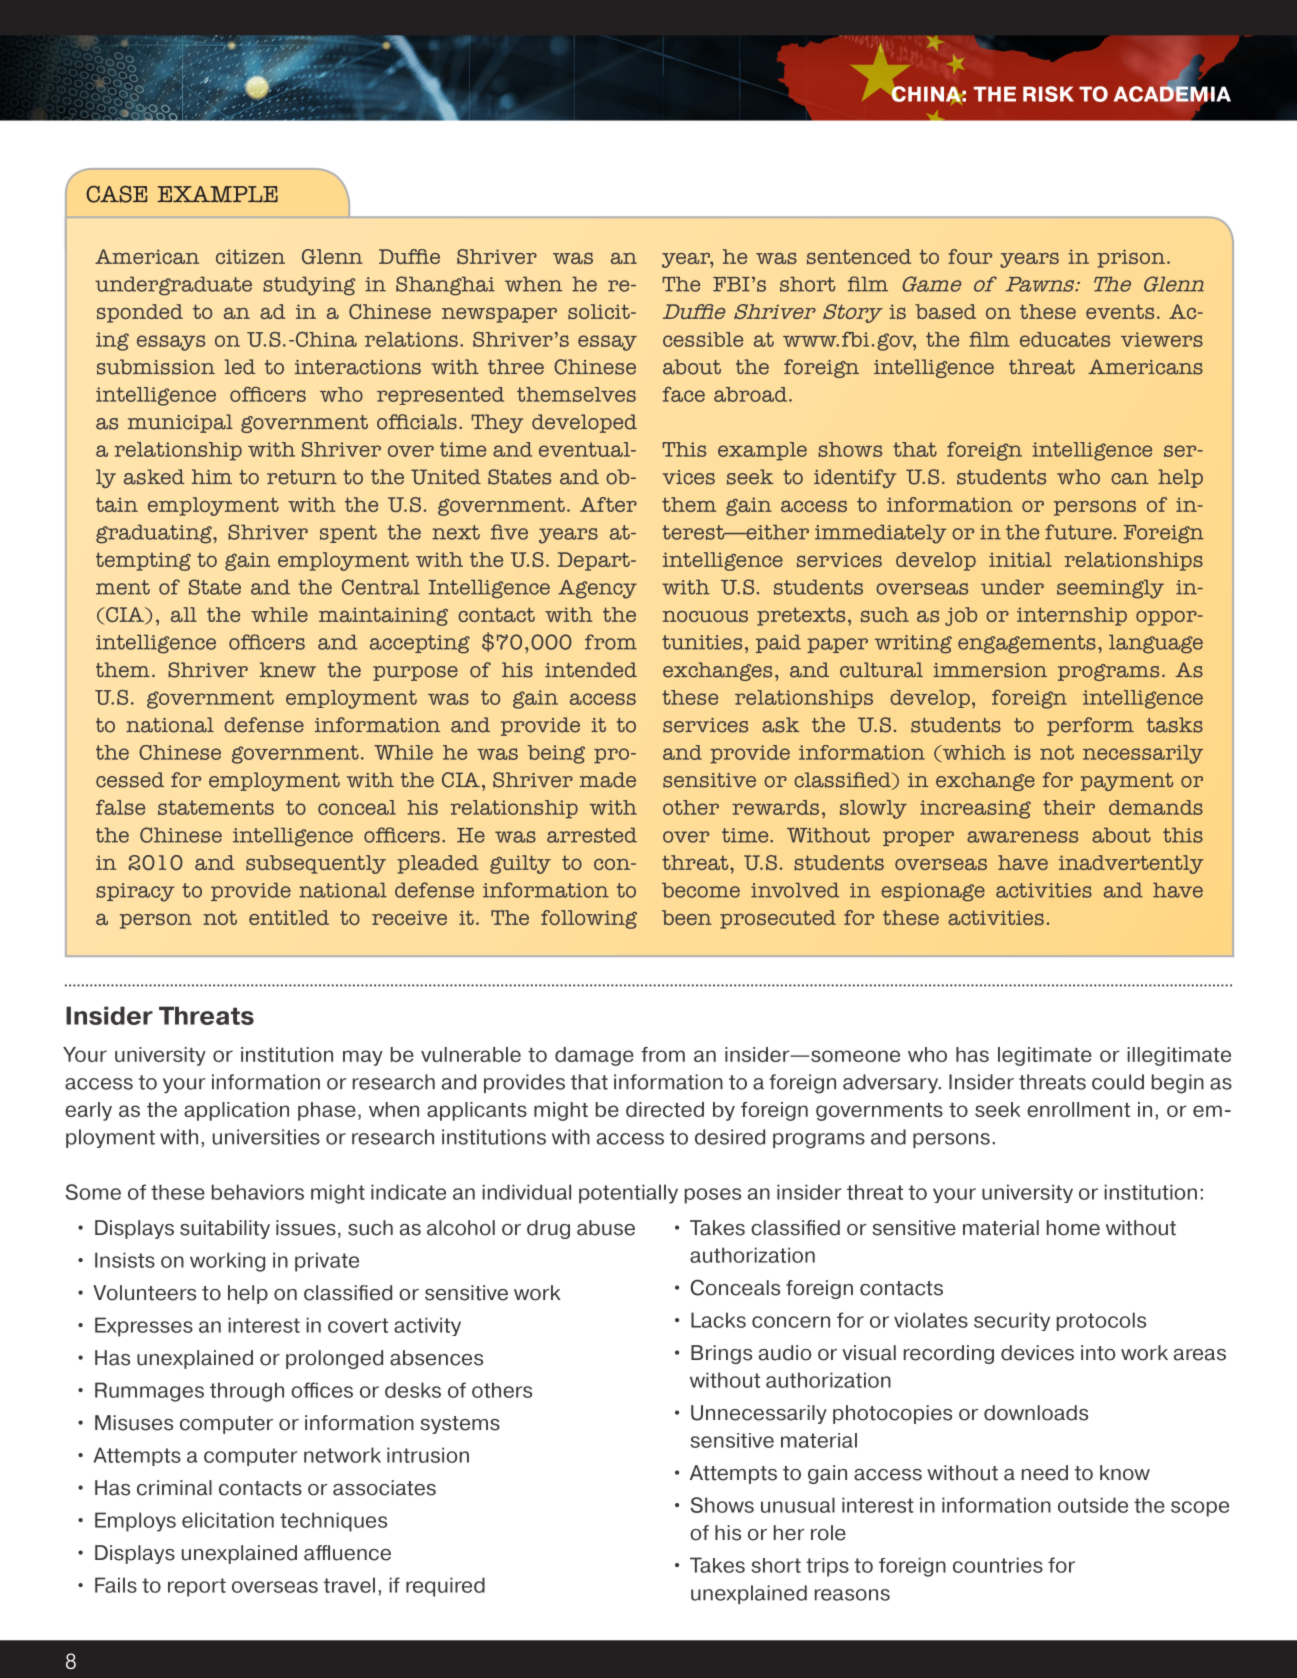 The width and height of the screenshot is (1297, 1678). I want to click on potentially, so click(628, 1194).
